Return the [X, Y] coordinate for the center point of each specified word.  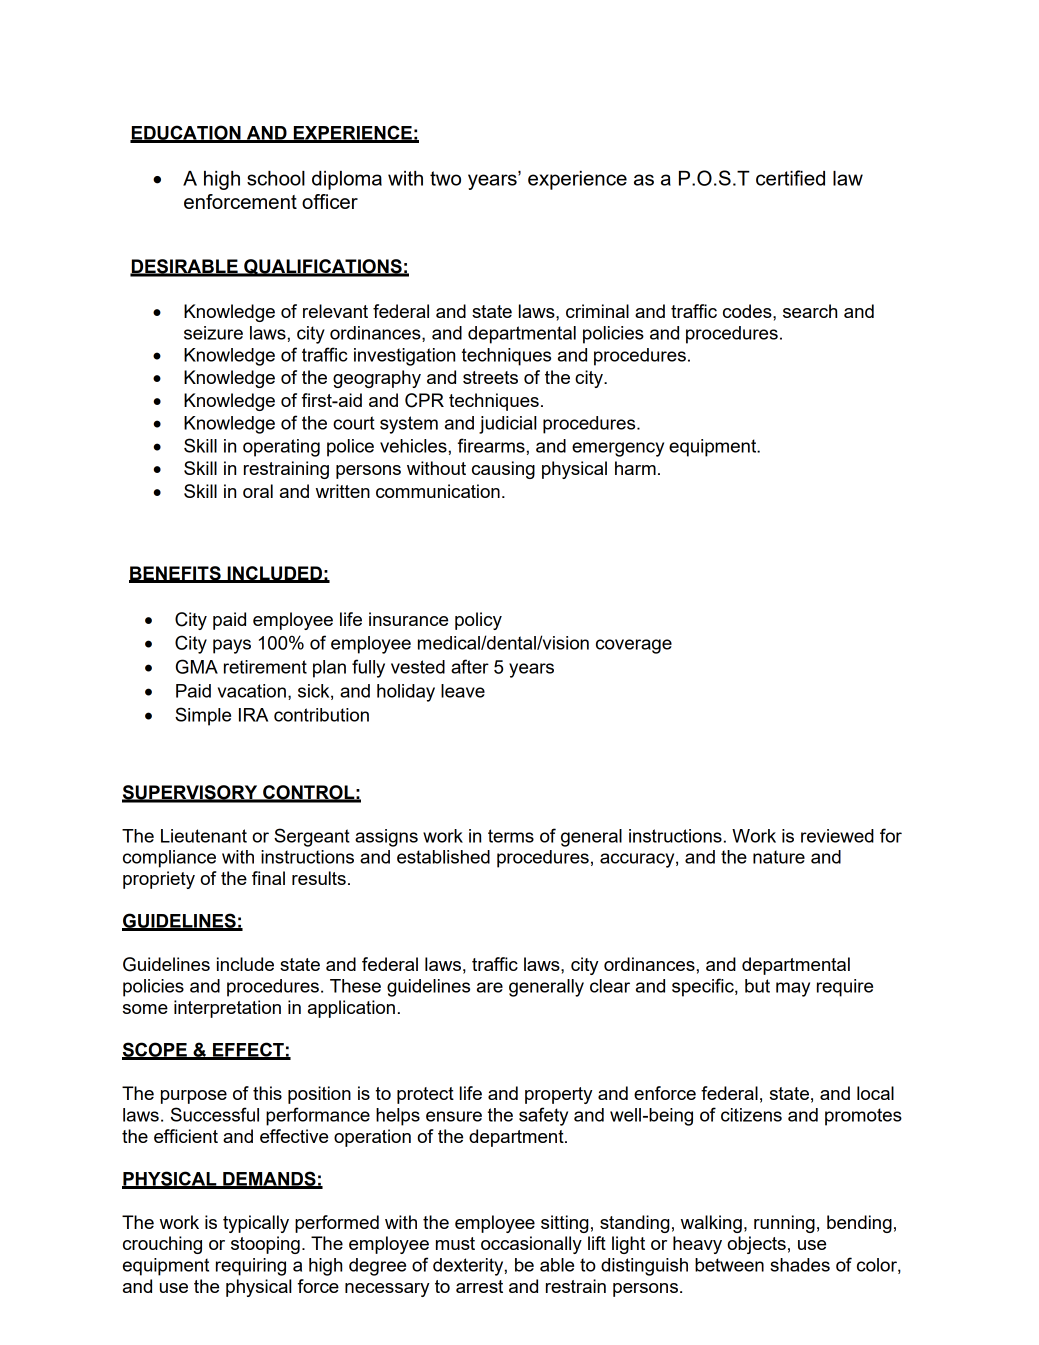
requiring [251, 1267]
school [276, 178]
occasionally [531, 1245]
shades [800, 1265]
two [445, 178]
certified [790, 178]
